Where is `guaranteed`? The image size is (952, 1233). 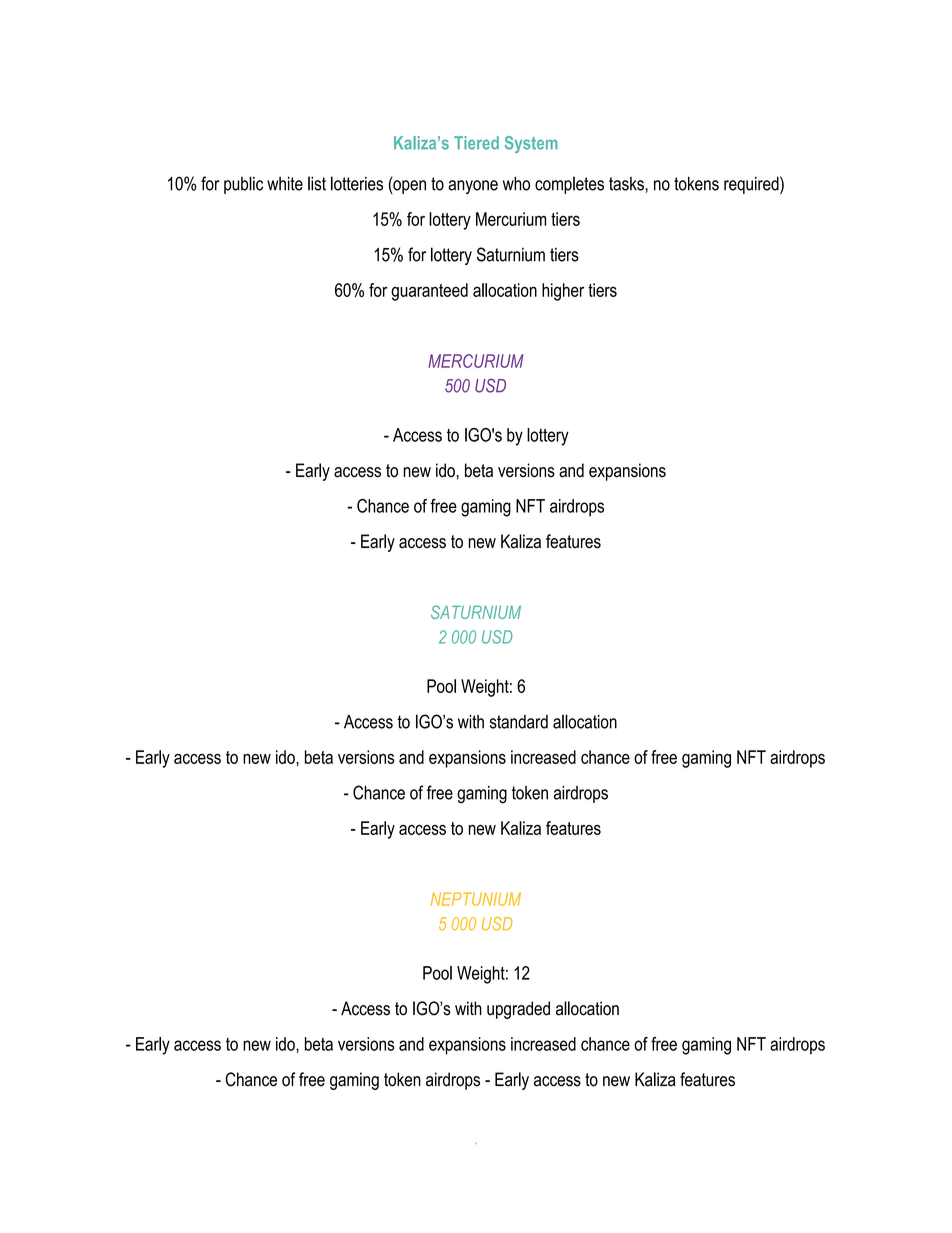
guaranteed is located at coordinates (429, 292).
